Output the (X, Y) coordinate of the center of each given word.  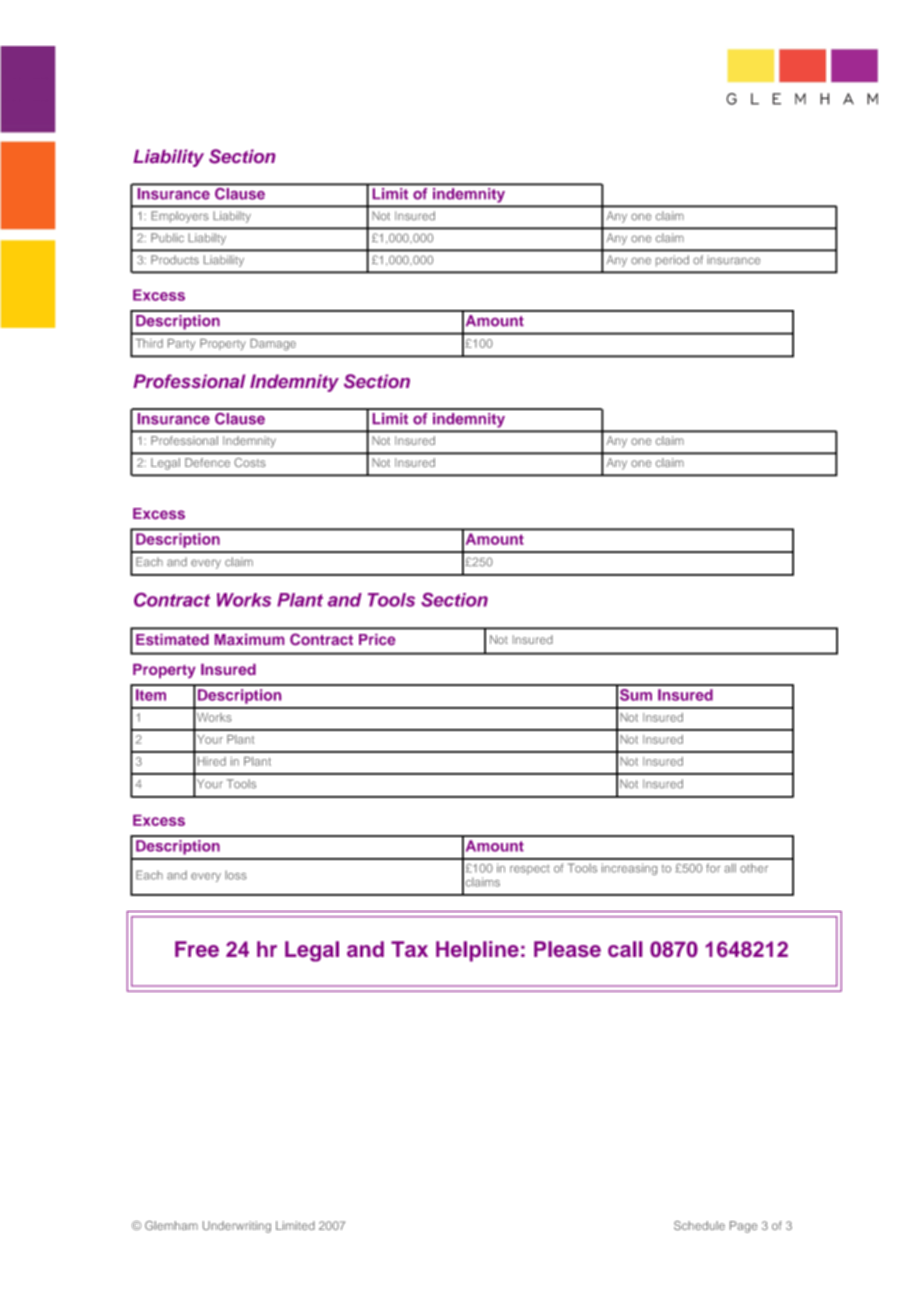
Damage (273, 345)
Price (377, 639)
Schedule (699, 1225)
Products (175, 260)
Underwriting (237, 1227)
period (672, 261)
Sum (636, 695)
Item (151, 695)
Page (743, 1227)
